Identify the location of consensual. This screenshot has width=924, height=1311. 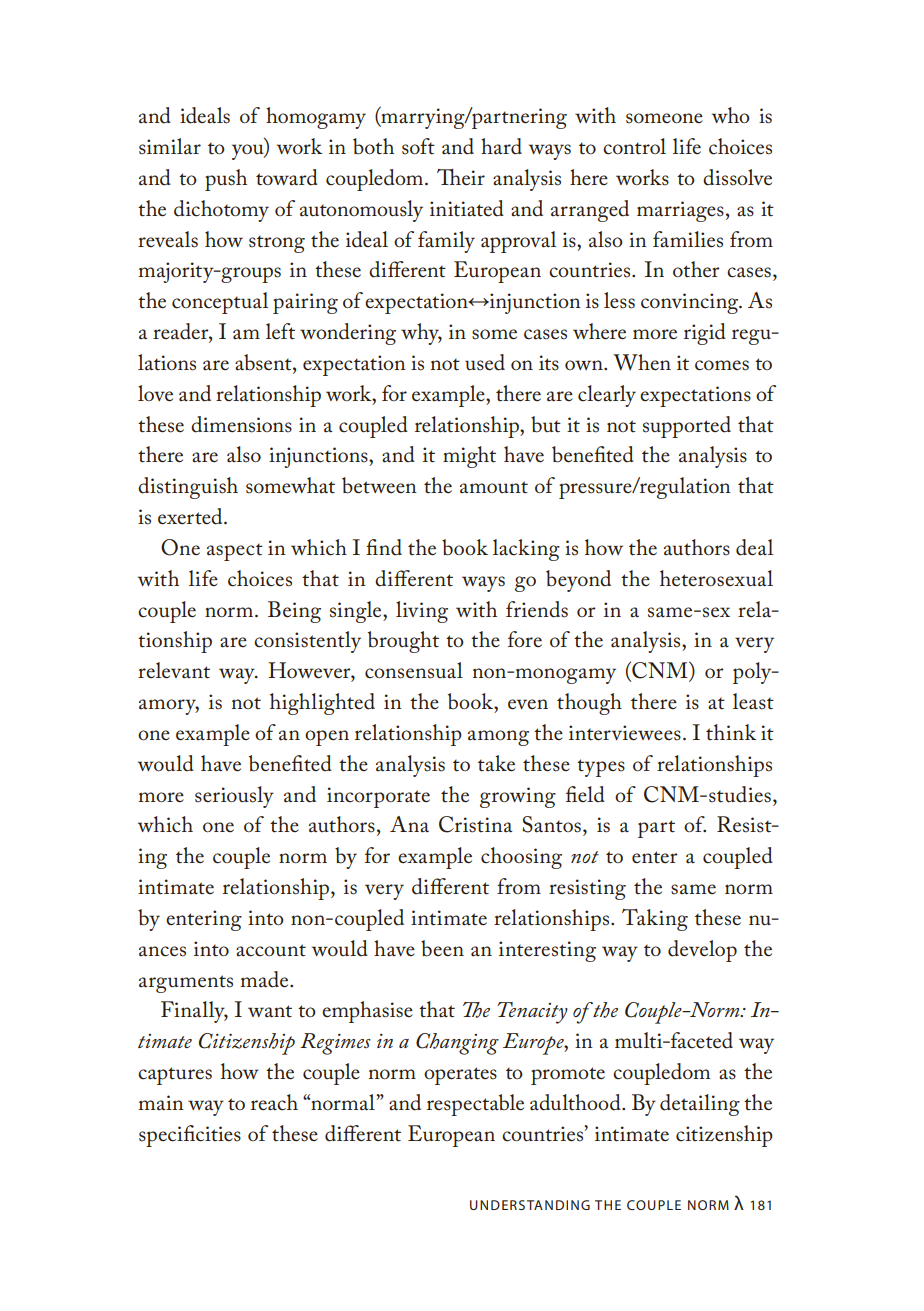
(414, 670).
